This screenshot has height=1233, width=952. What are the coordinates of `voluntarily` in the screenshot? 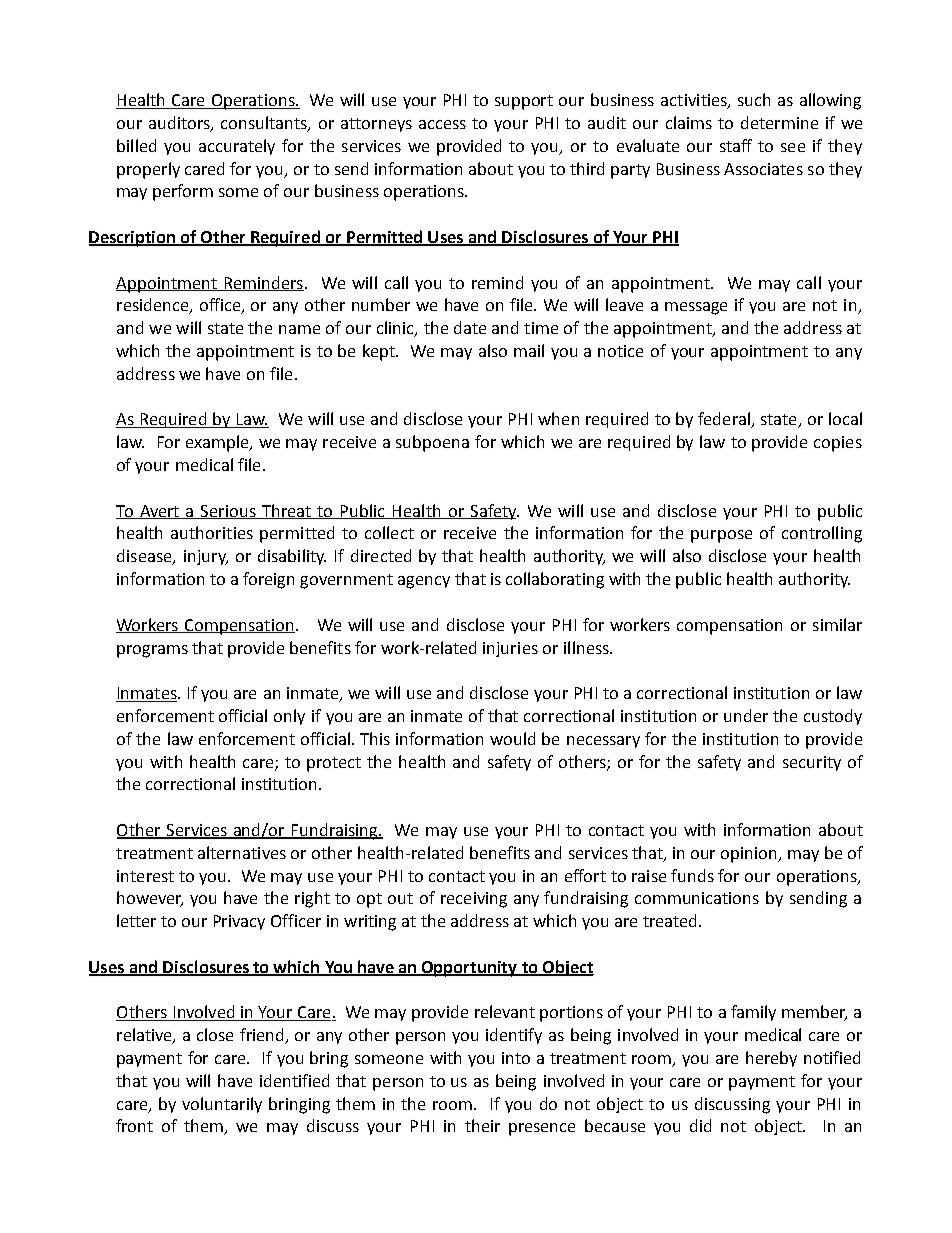 It's located at (222, 1105).
